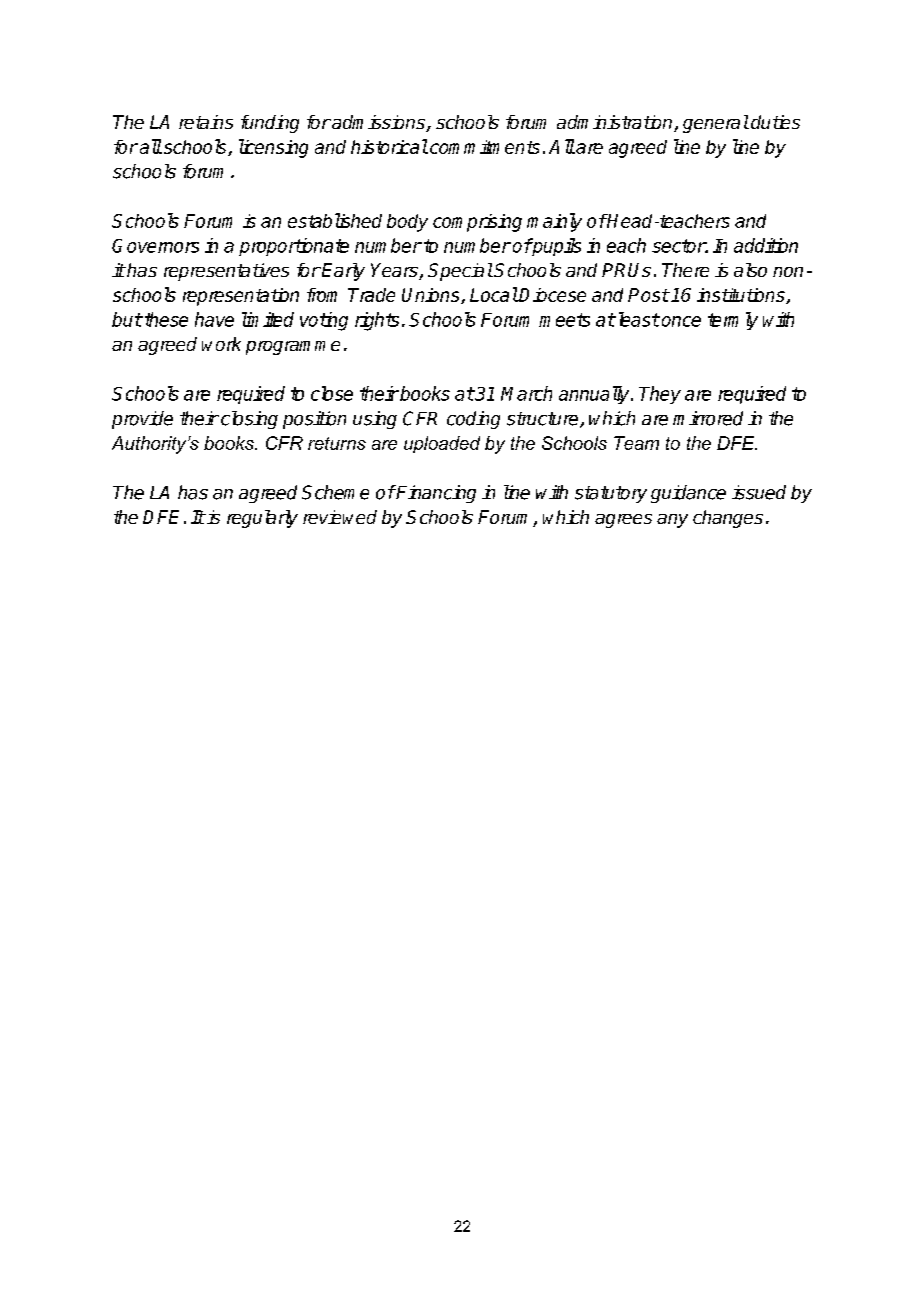 Image resolution: width=924 pixels, height=1309 pixels. I want to click on regularly, so click(262, 519).
